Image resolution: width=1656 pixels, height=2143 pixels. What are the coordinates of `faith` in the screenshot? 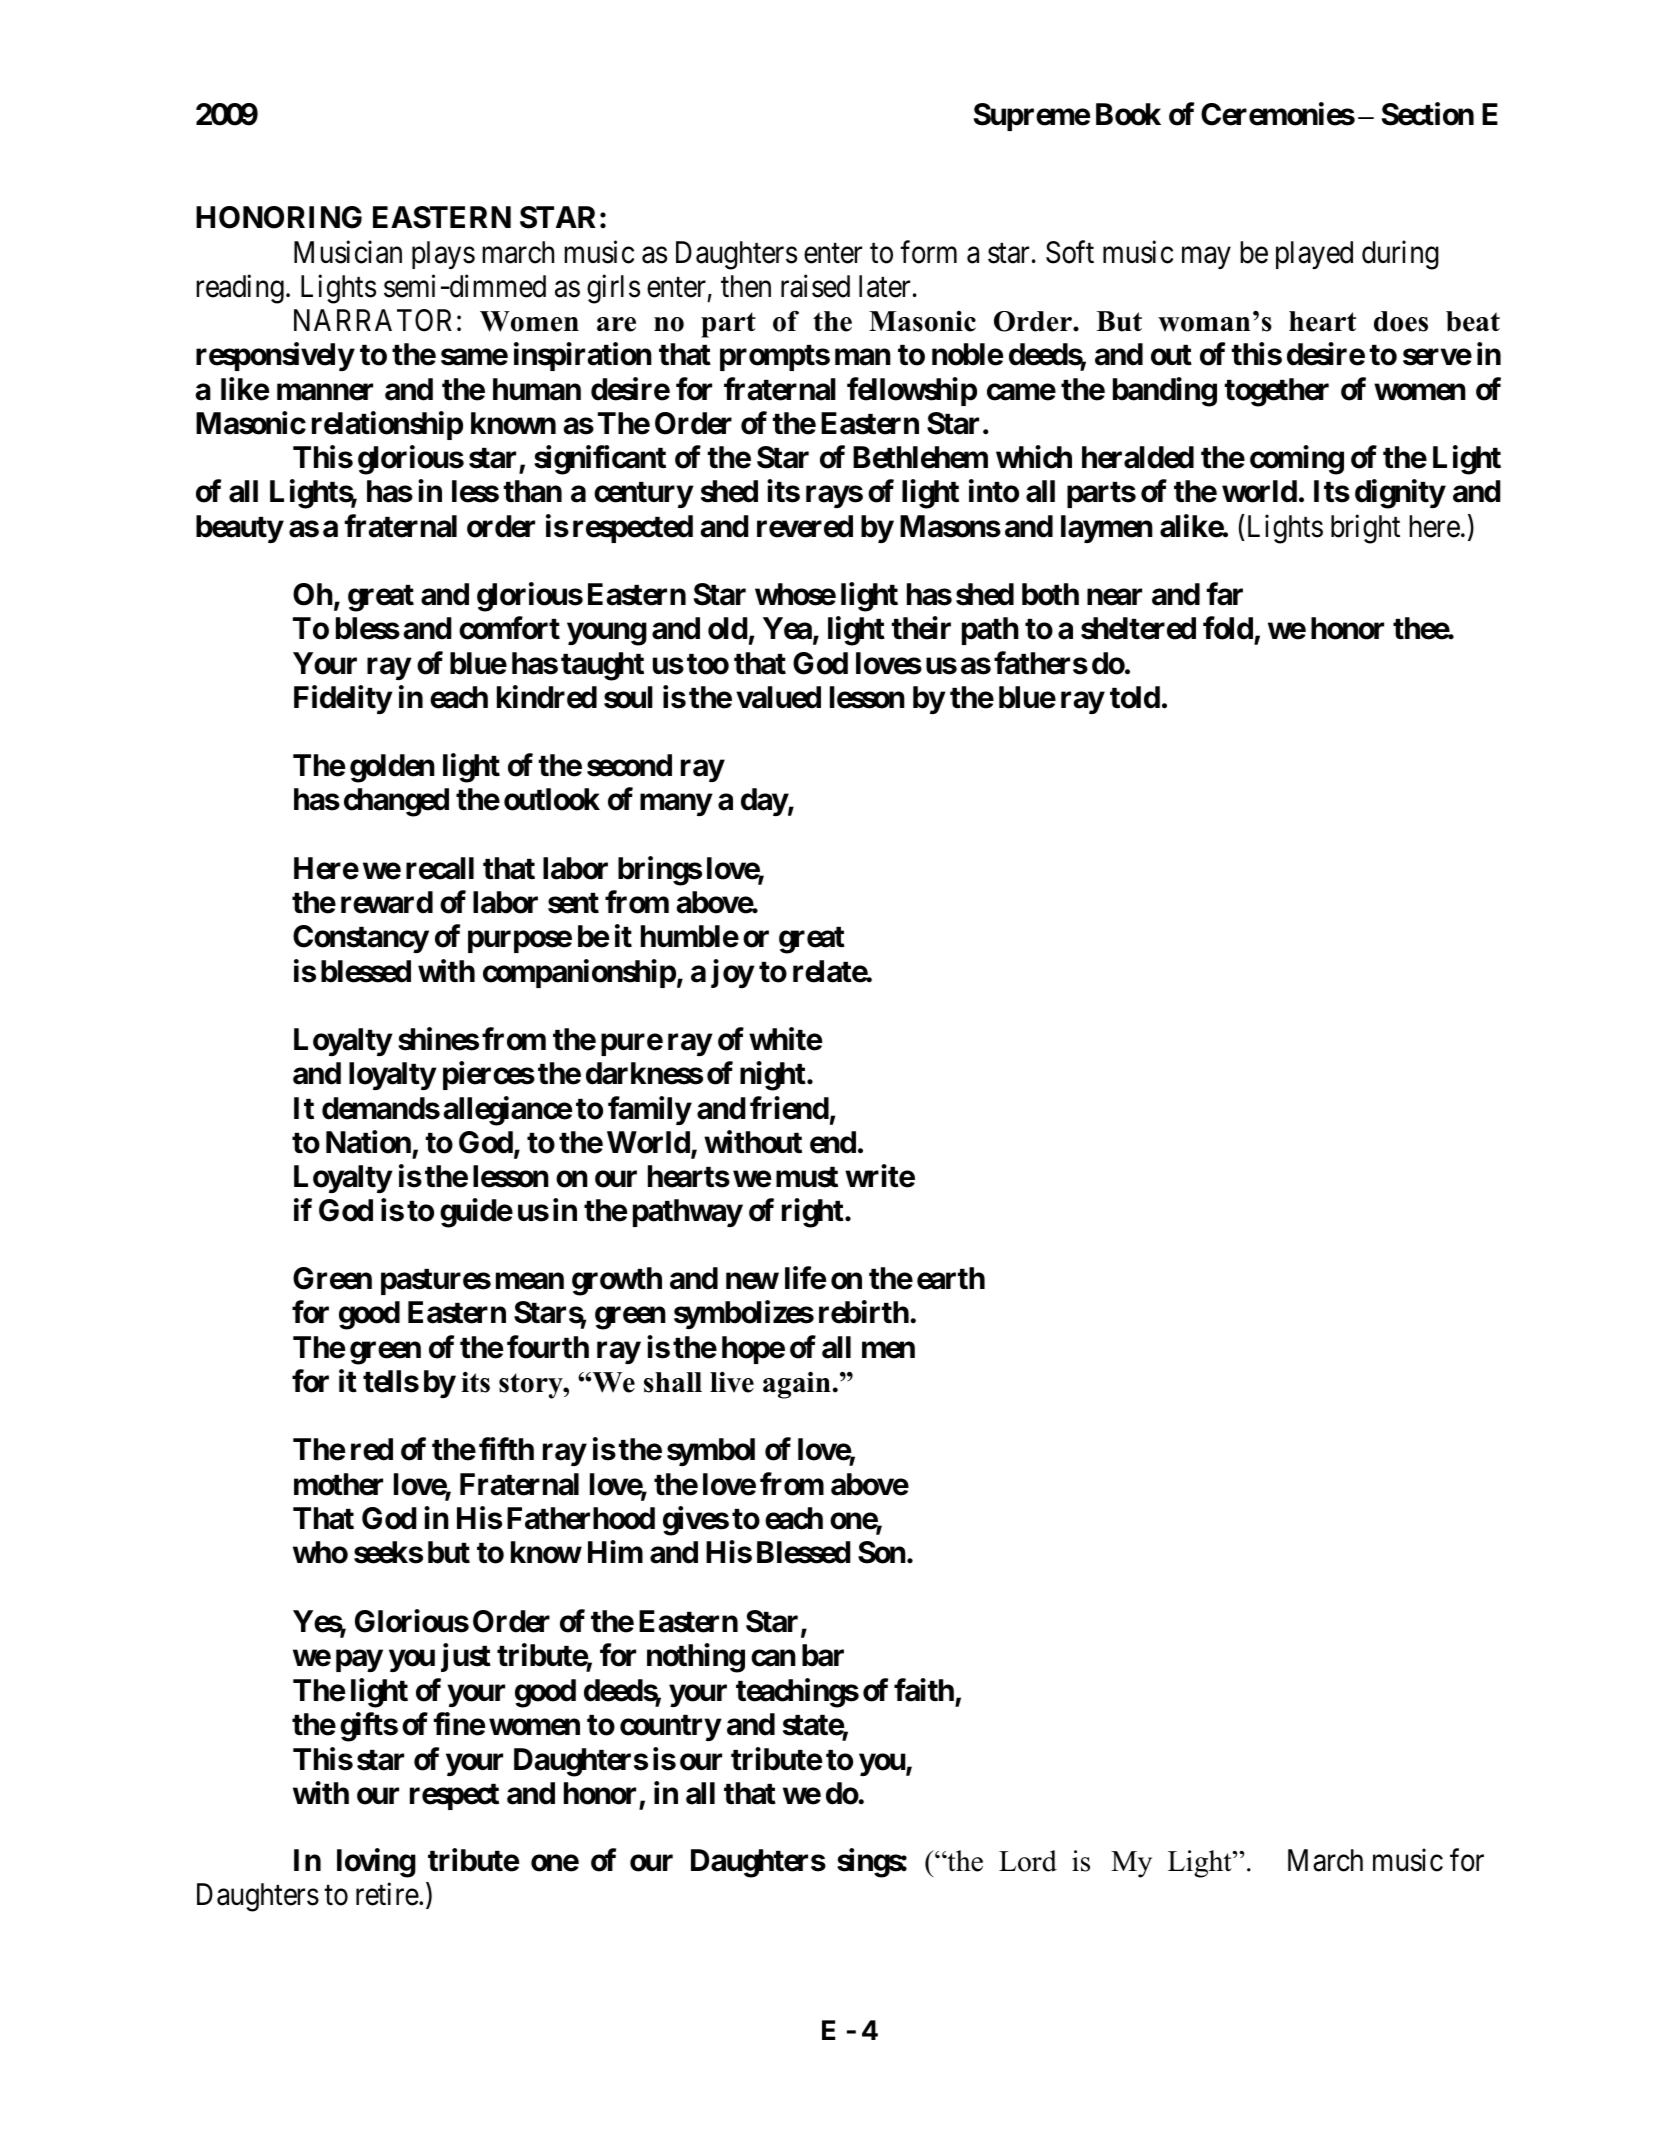 It's located at (924, 1690).
